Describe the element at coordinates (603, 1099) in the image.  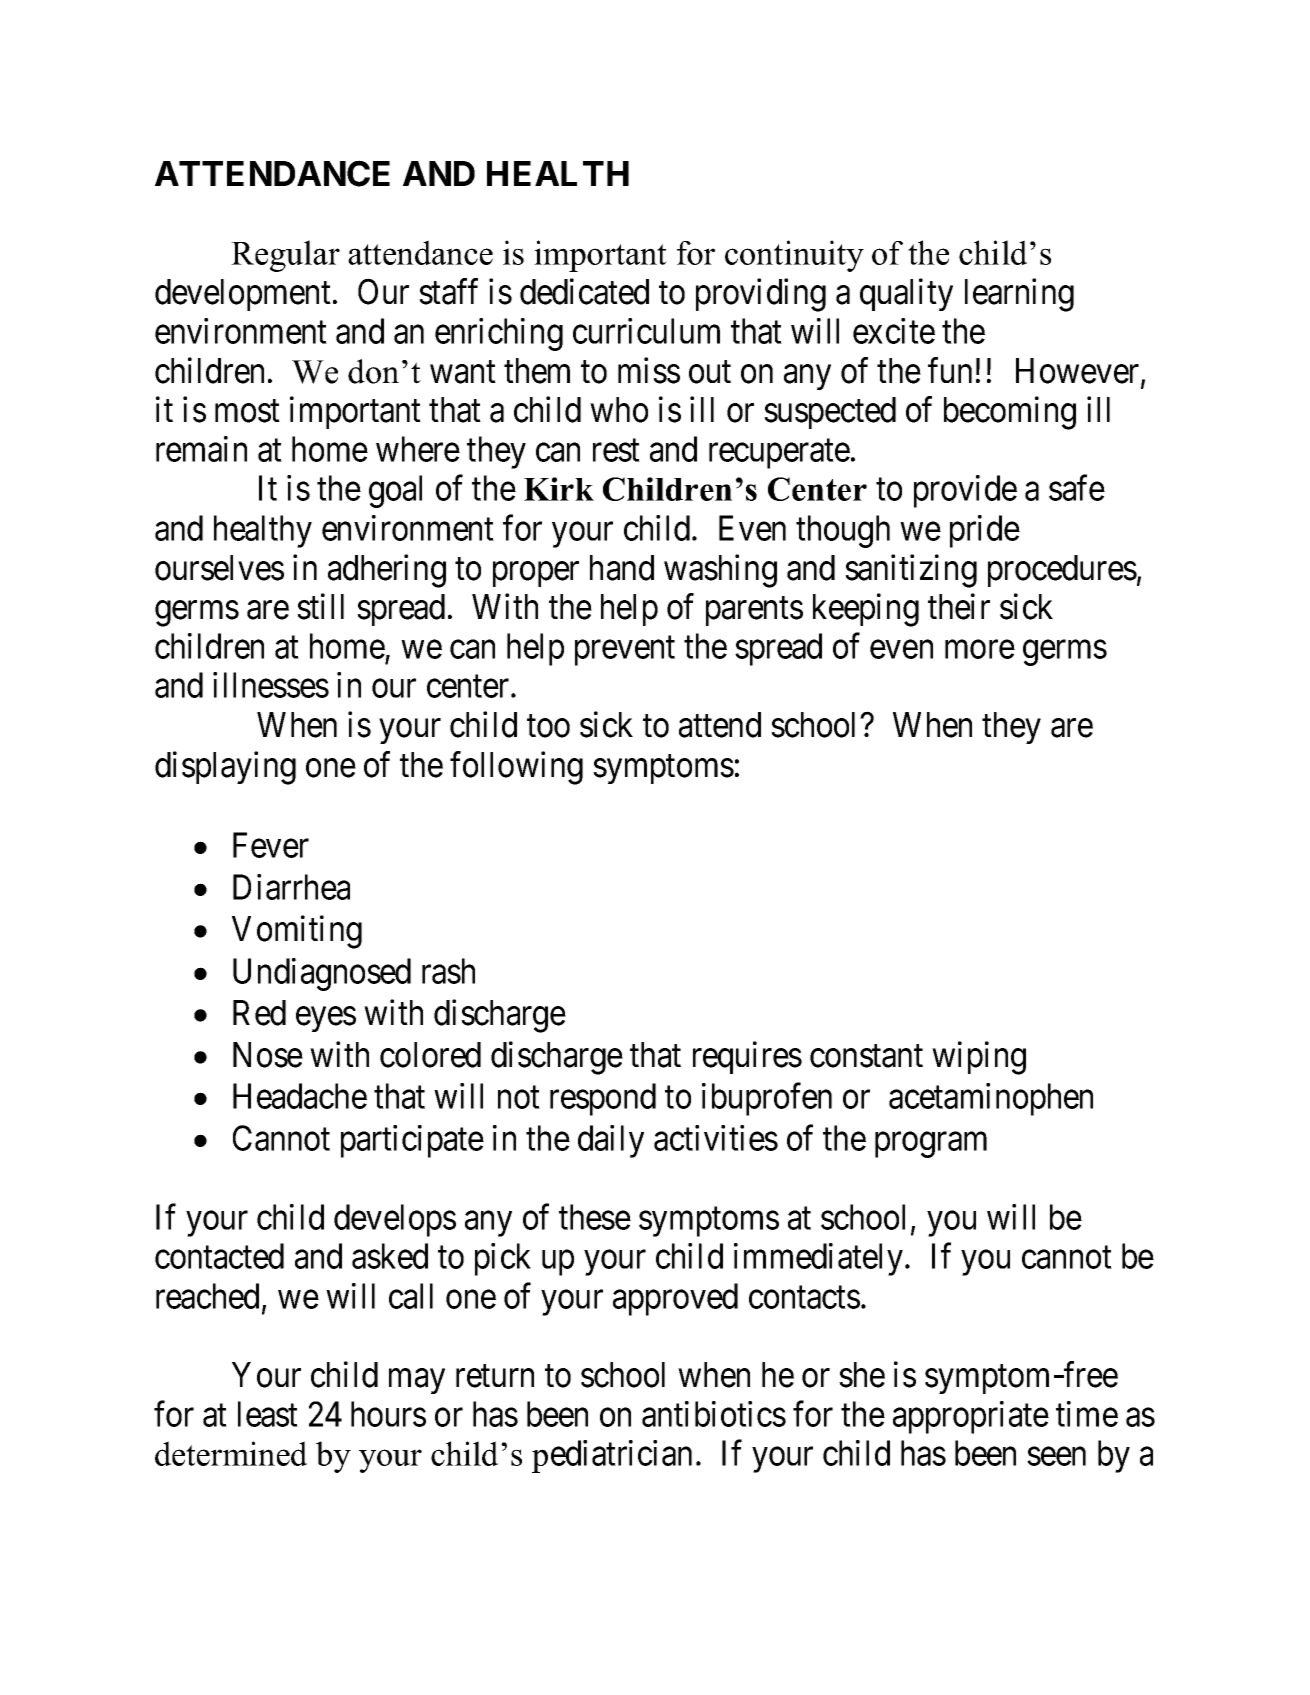
I see `respond` at that location.
